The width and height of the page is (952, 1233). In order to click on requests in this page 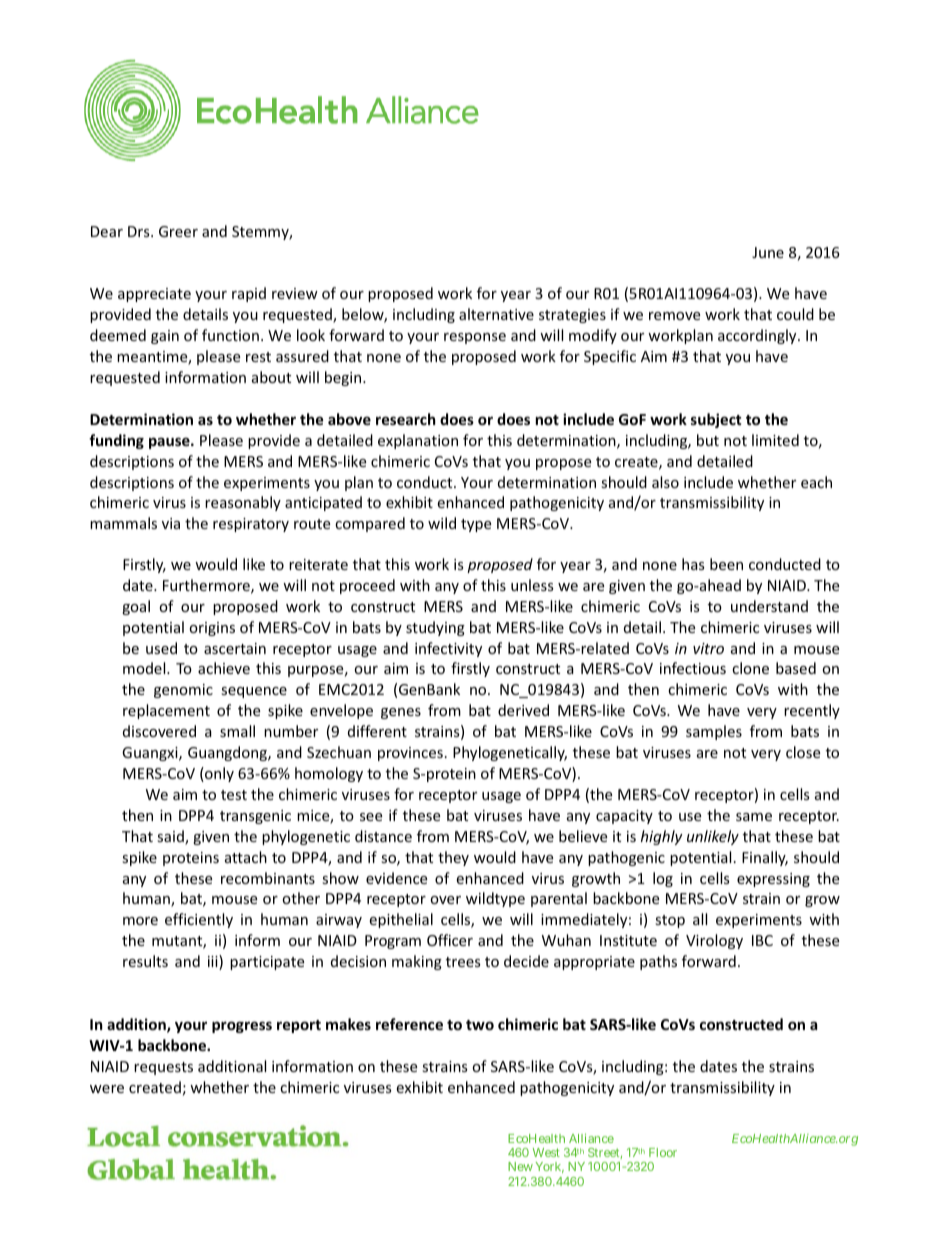, I will do `click(163, 1068)`.
